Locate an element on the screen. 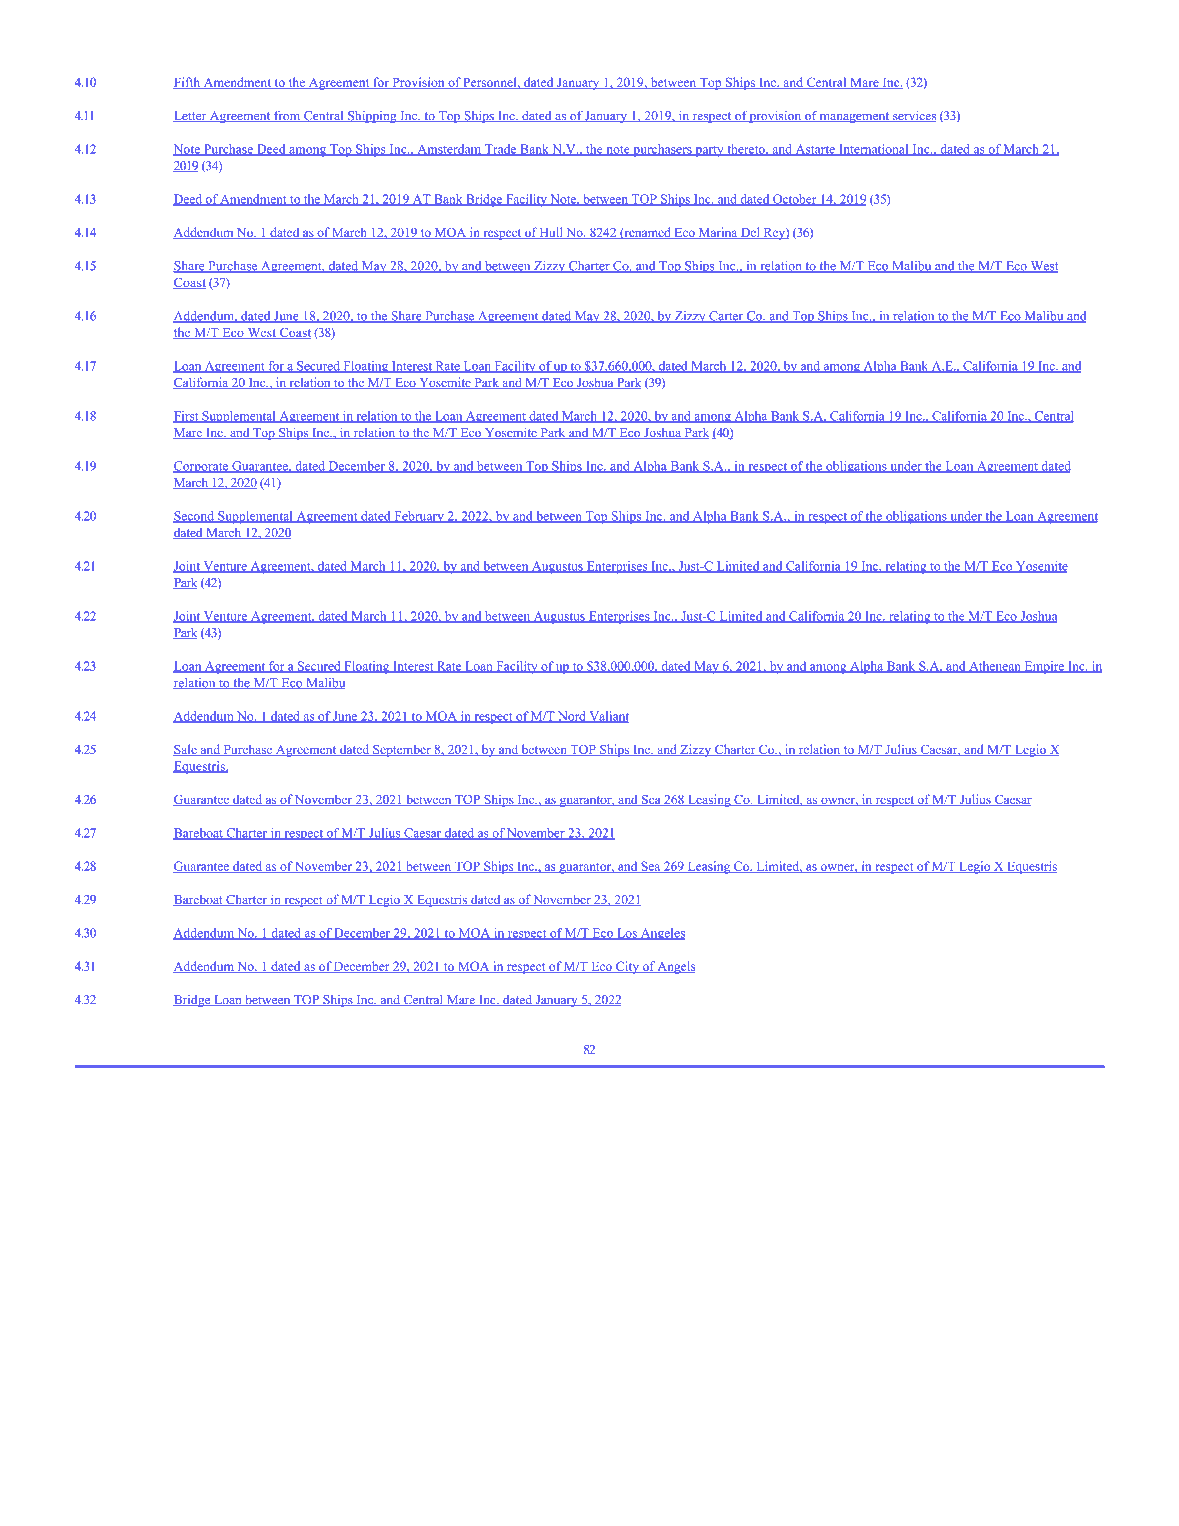  party is located at coordinates (709, 151).
